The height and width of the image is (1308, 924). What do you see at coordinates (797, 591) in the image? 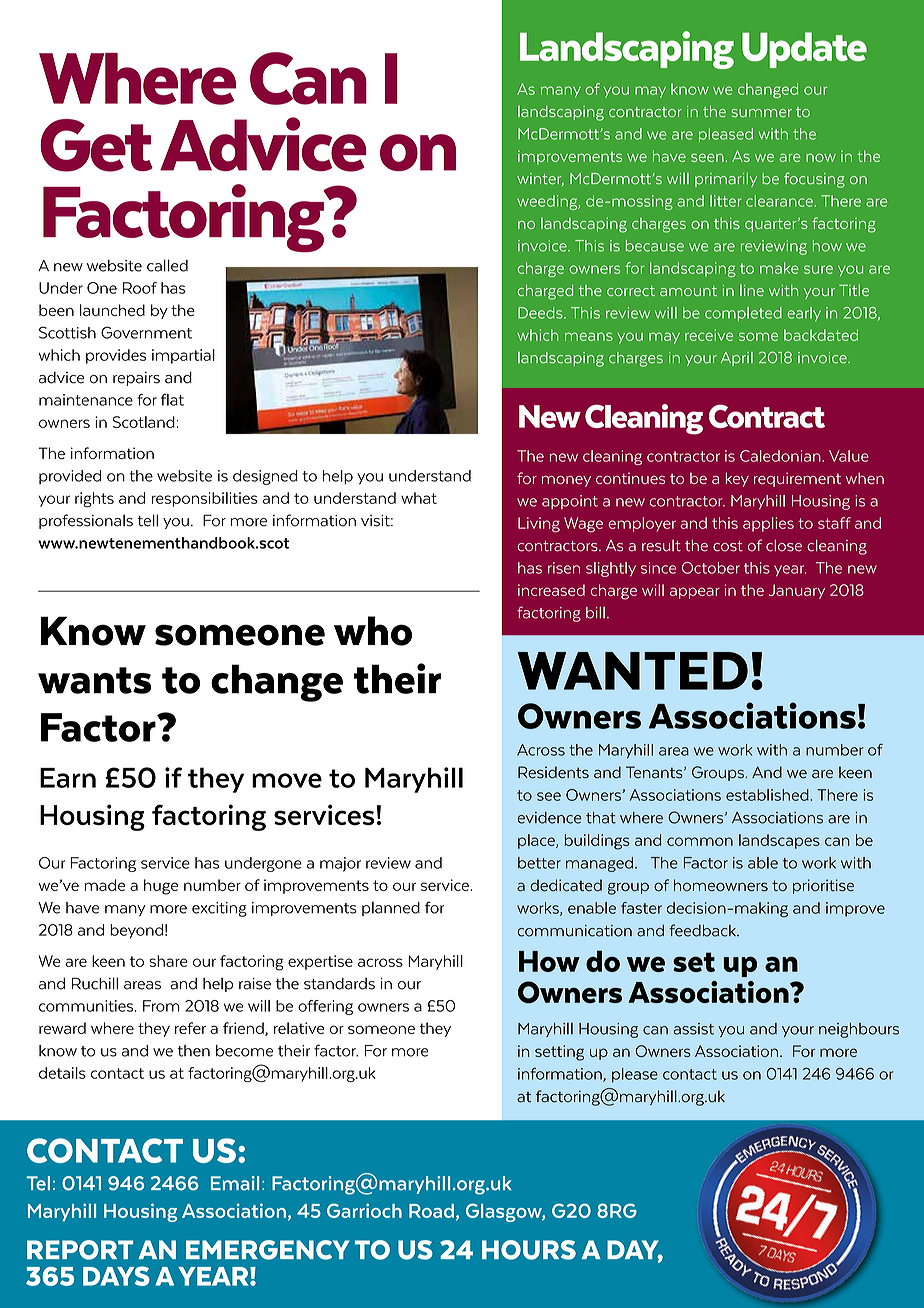
I see `January` at bounding box center [797, 591].
